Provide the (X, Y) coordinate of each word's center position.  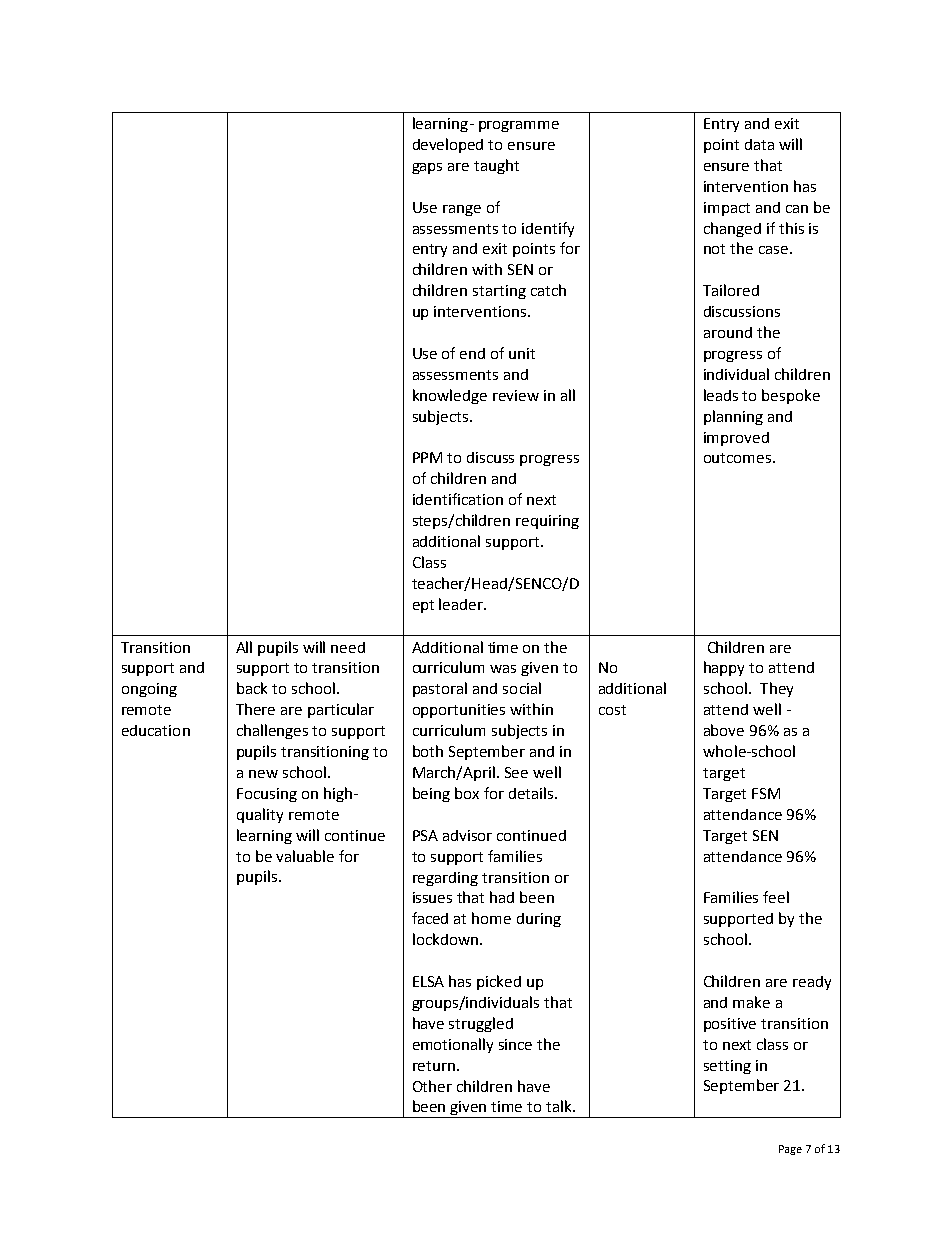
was (503, 669)
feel (776, 897)
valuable (305, 856)
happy (724, 668)
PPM (427, 457)
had (502, 897)
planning (733, 417)
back (252, 688)
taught (496, 166)
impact (727, 209)
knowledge (450, 396)
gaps (427, 168)
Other (432, 1086)
